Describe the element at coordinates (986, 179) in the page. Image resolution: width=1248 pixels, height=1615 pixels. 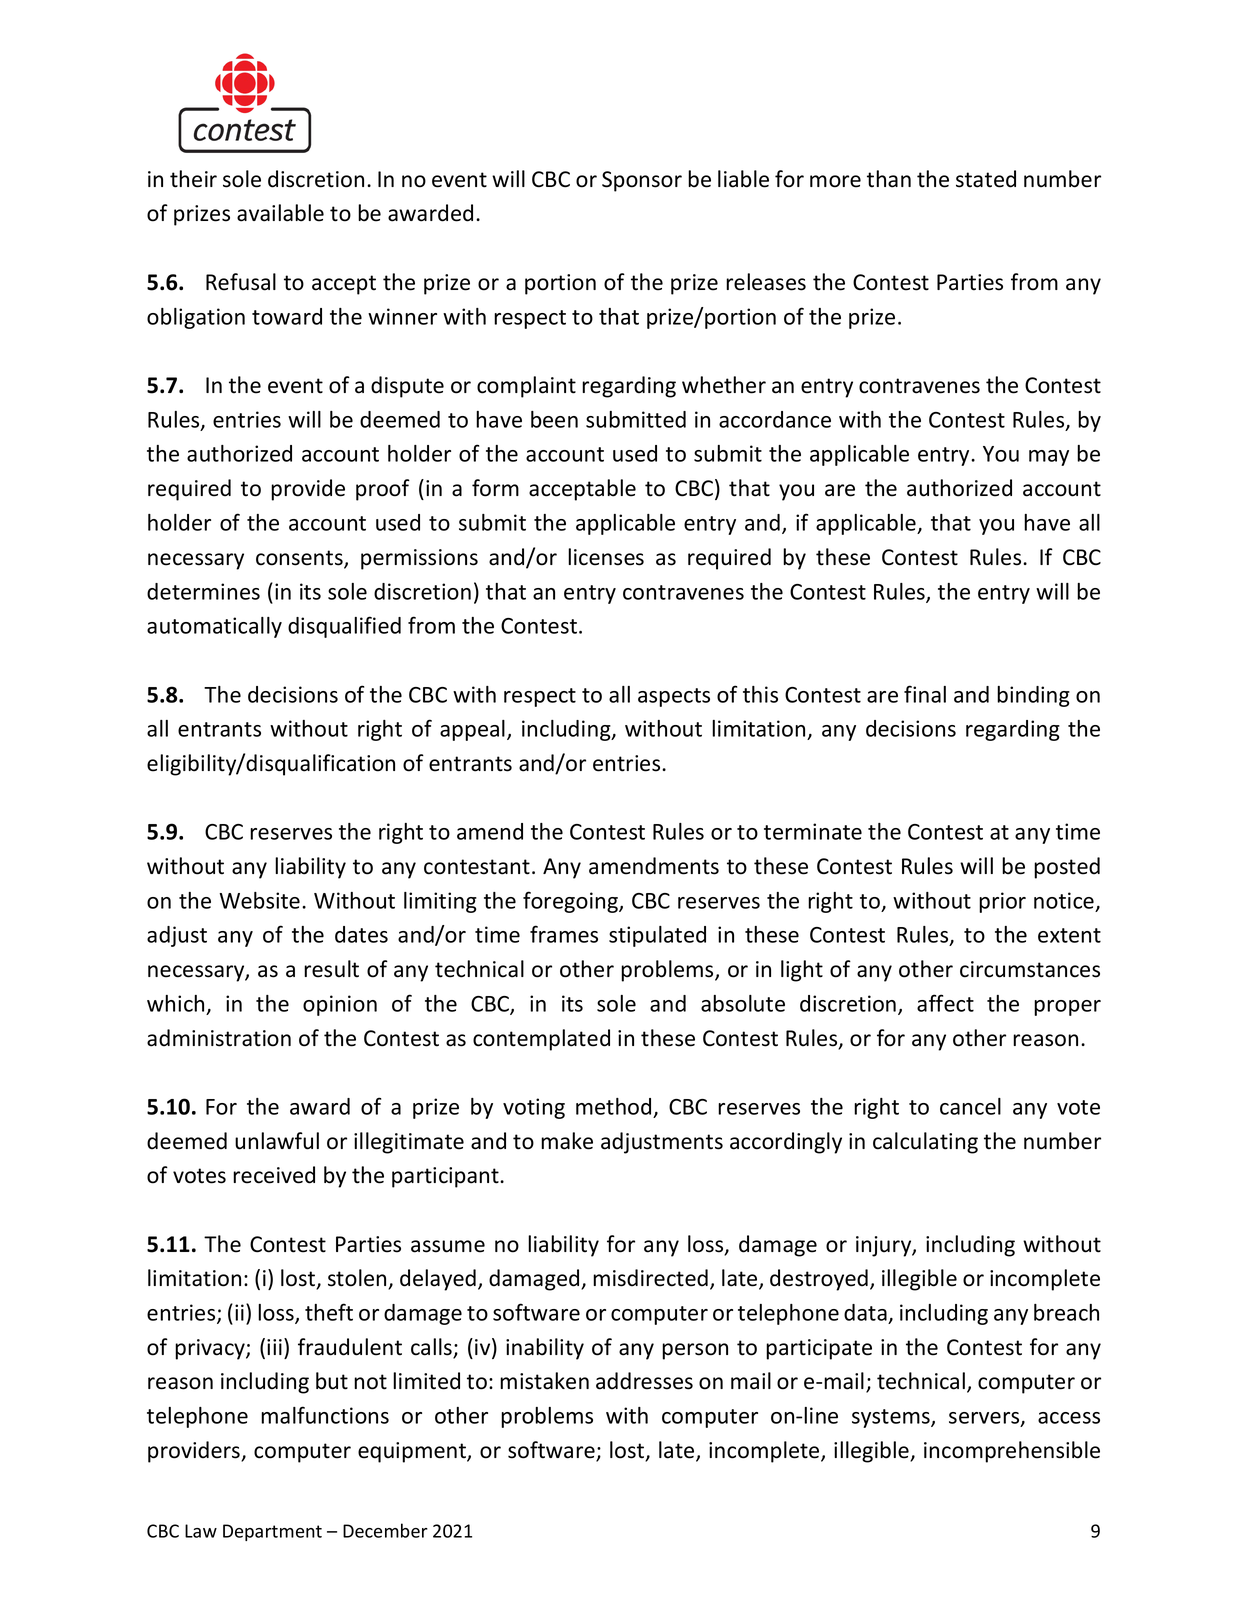
I see `stated` at that location.
